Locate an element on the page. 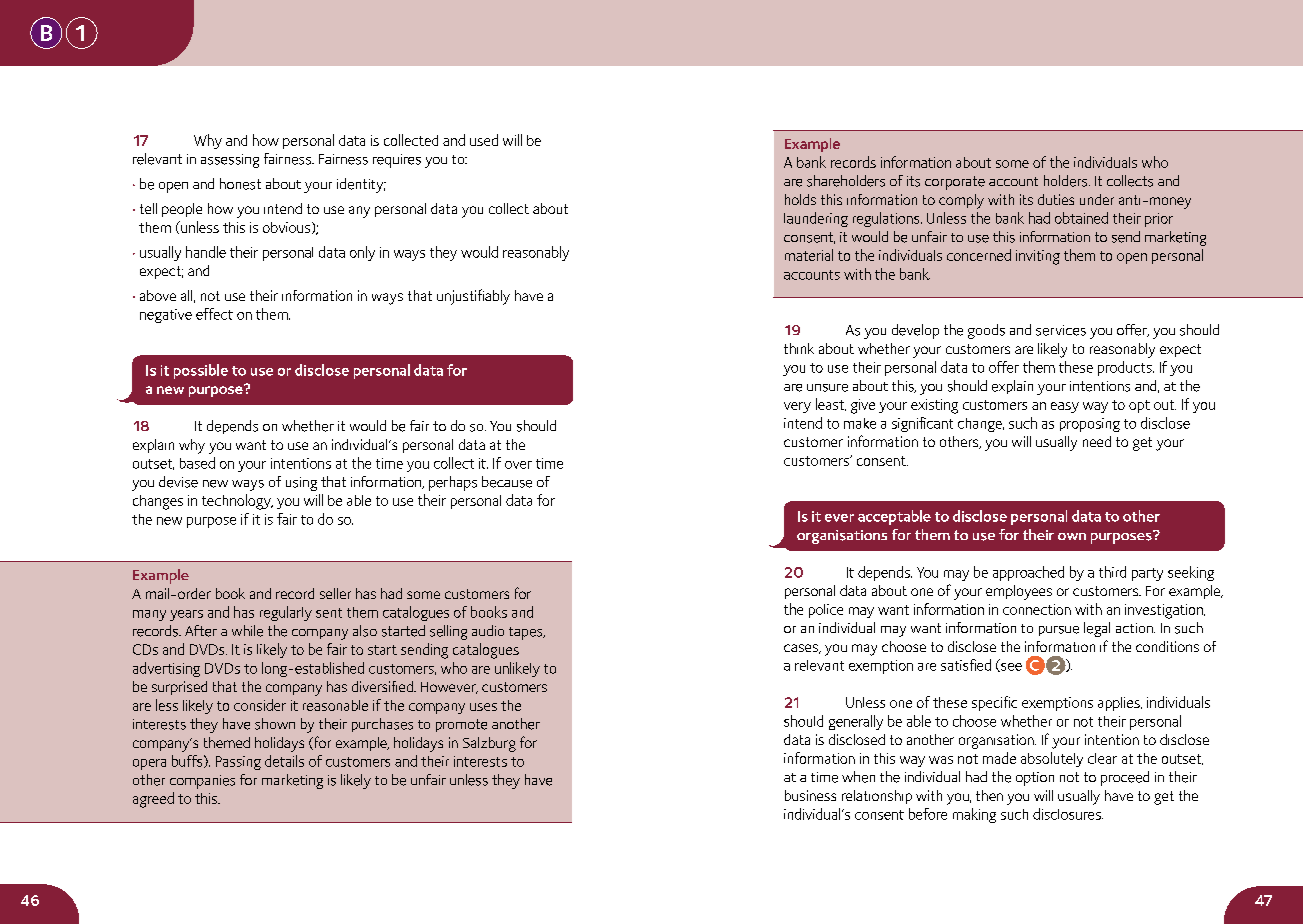  holds is located at coordinates (800, 199).
